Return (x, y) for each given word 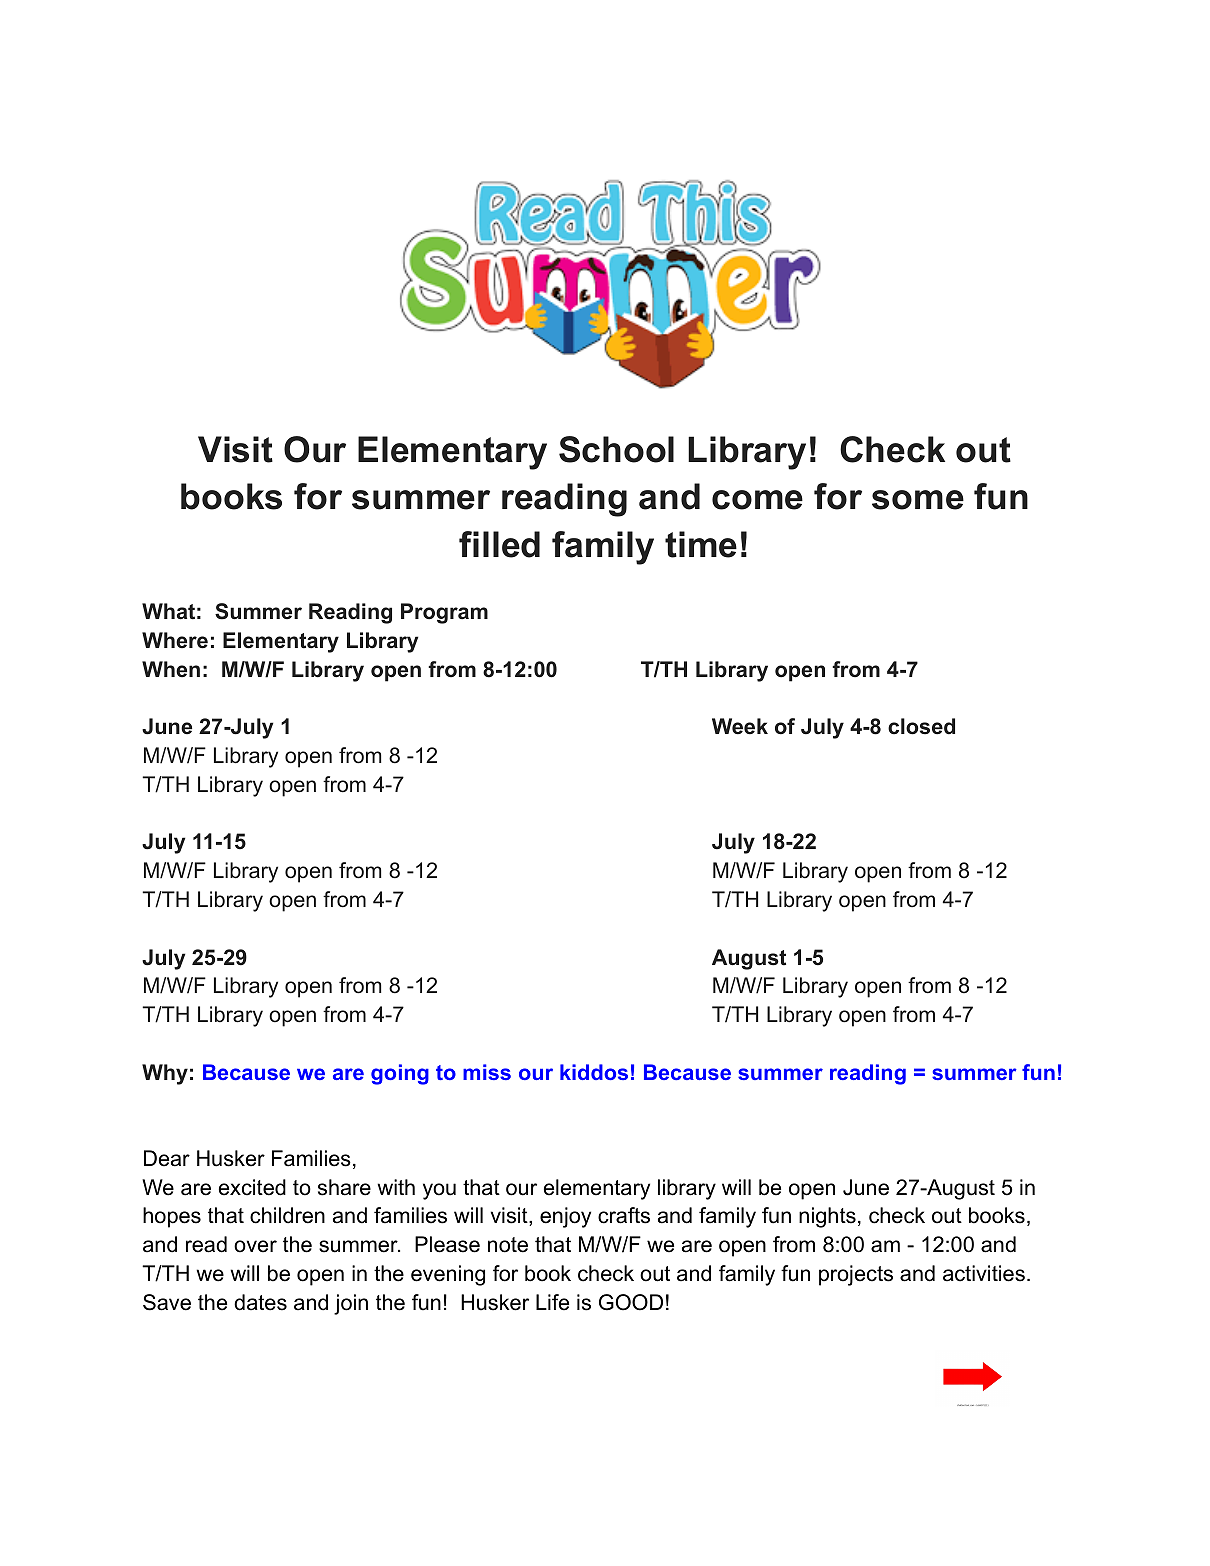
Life (552, 1302)
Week (740, 726)
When (171, 669)
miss (487, 1072)
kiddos (594, 1072)
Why (165, 1074)
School (616, 449)
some (918, 500)
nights (827, 1217)
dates (260, 1302)
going (400, 1074)
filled (499, 544)
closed (921, 726)
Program (444, 613)
